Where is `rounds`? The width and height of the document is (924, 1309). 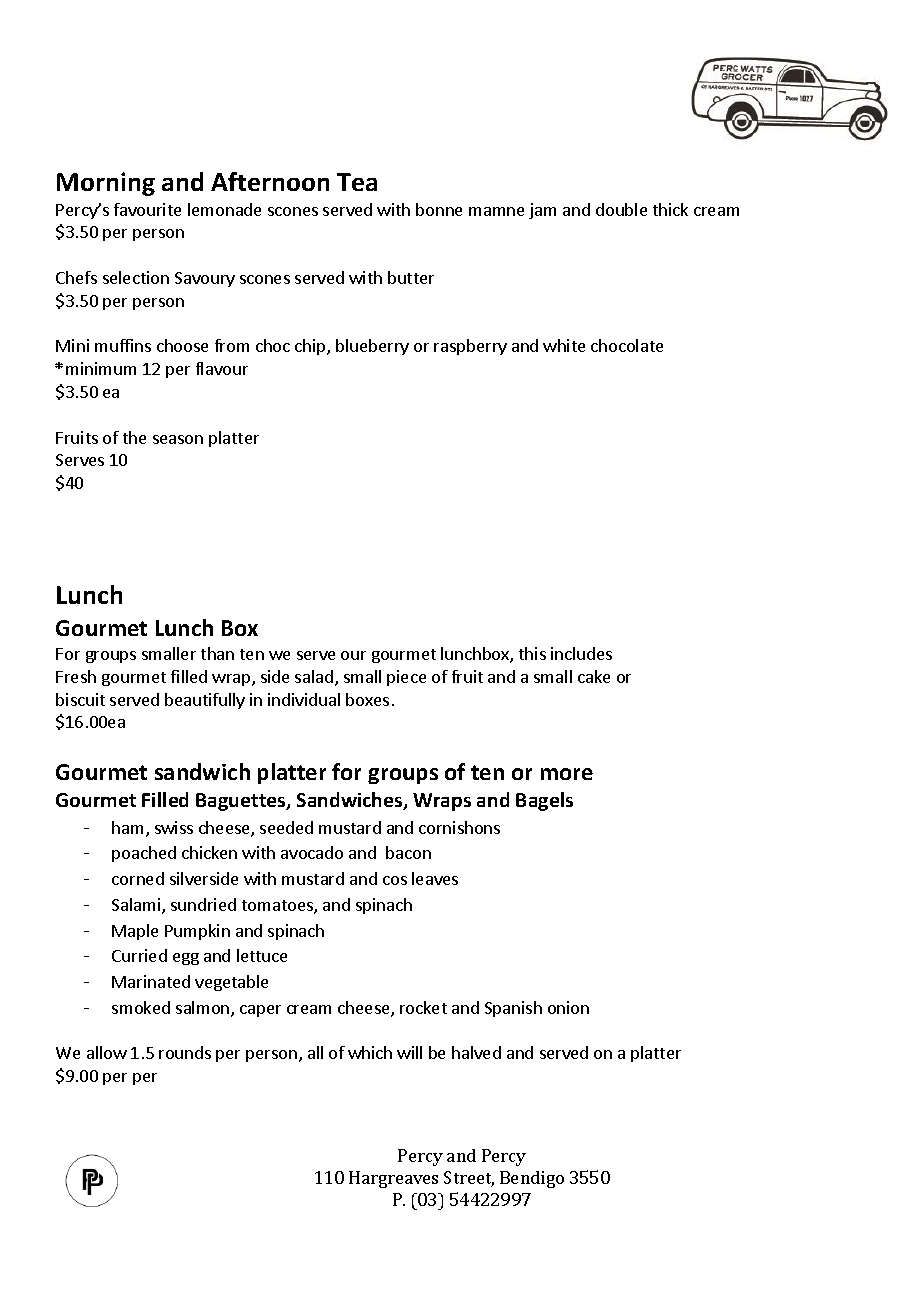
rounds is located at coordinates (185, 1052).
